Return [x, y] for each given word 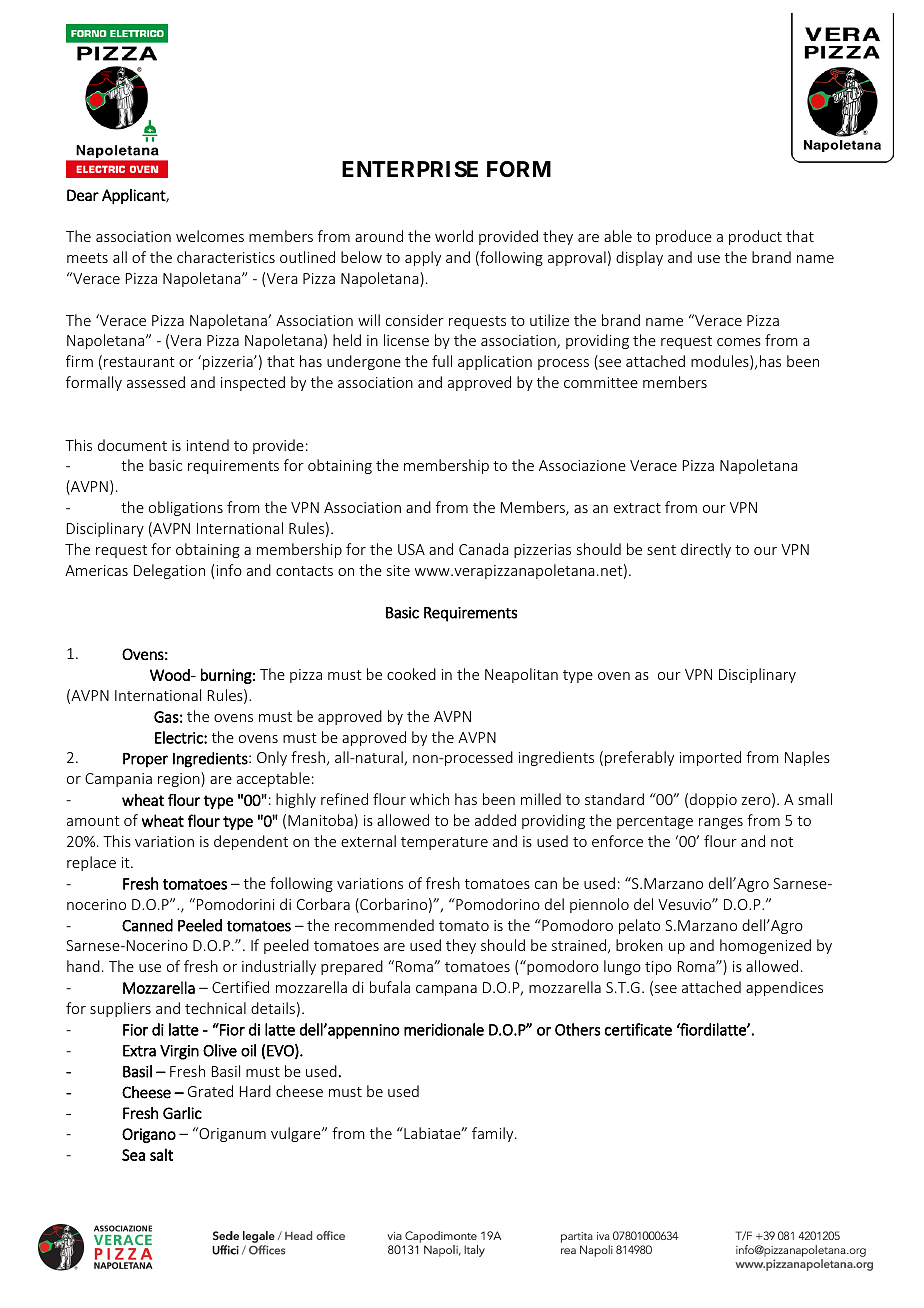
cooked [411, 674]
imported [710, 758]
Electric [180, 737]
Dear [83, 195]
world [454, 236]
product [755, 237]
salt [161, 1154]
